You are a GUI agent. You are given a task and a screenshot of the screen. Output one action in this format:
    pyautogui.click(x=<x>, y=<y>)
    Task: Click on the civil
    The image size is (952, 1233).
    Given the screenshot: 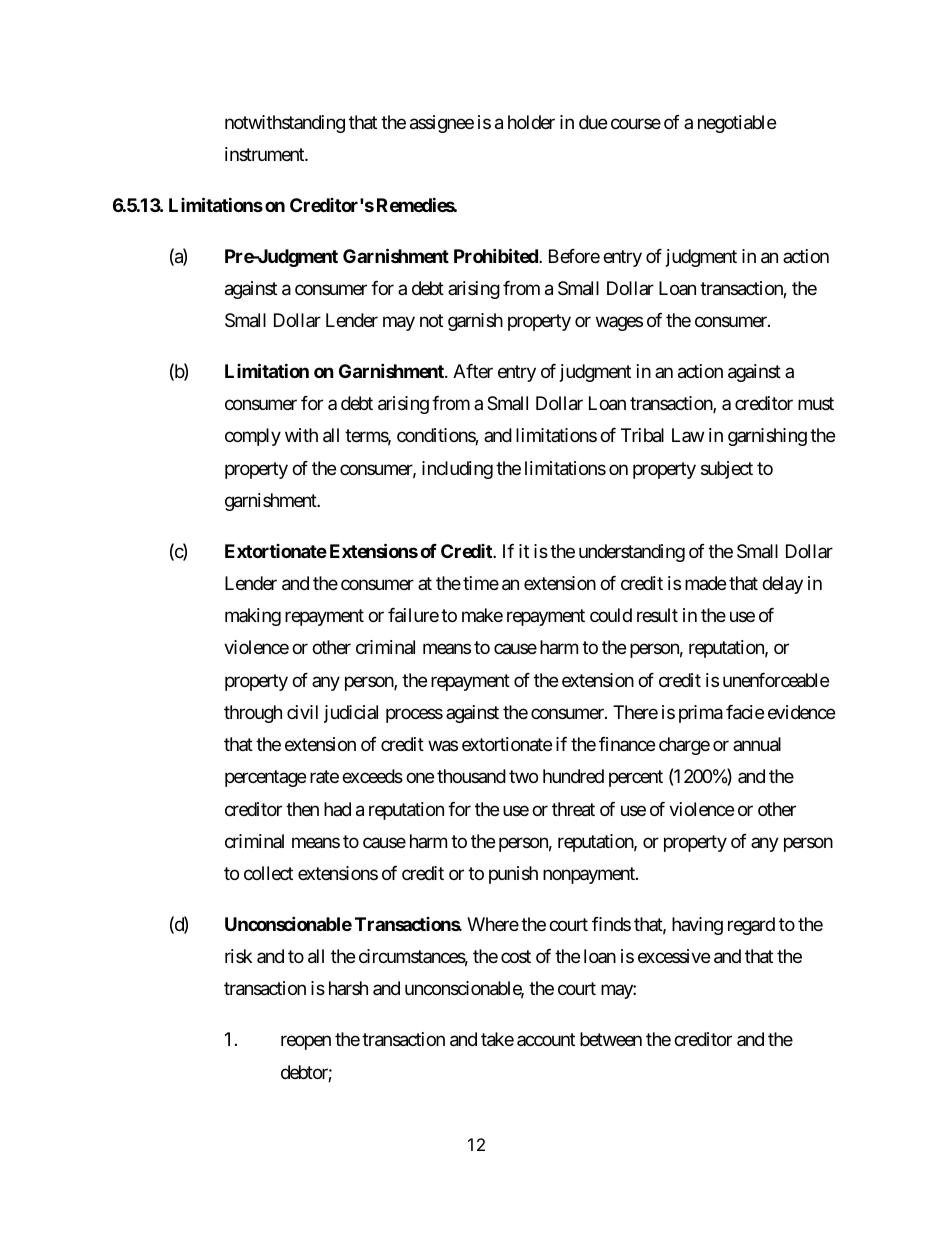 What is the action you would take?
    pyautogui.click(x=302, y=712)
